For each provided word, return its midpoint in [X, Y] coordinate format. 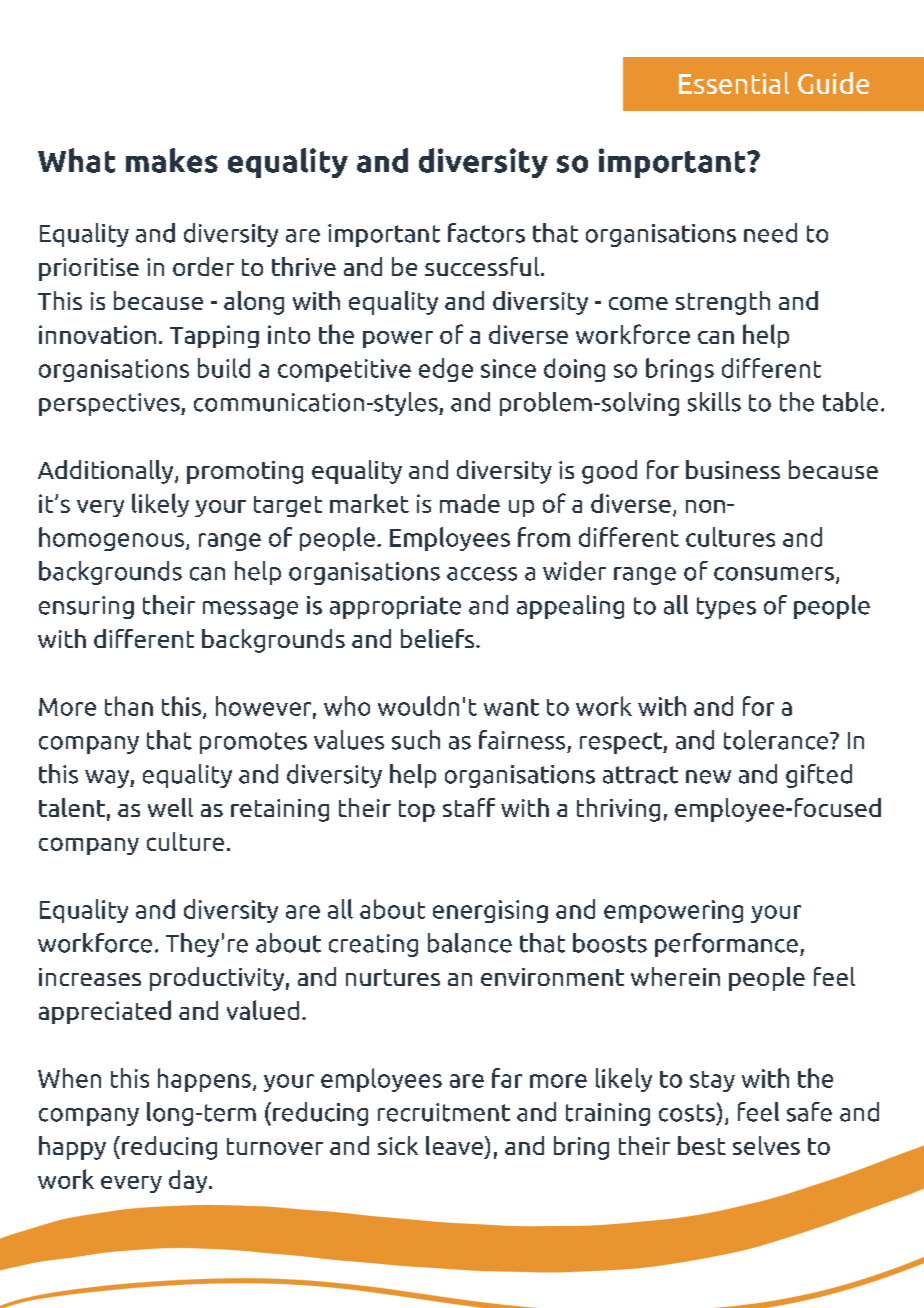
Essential [734, 83]
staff [469, 807]
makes [172, 160]
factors [486, 233]
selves [766, 1145]
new [708, 777]
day [189, 1181]
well [170, 807]
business [733, 469]
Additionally [107, 472]
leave [454, 1145]
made [470, 503]
